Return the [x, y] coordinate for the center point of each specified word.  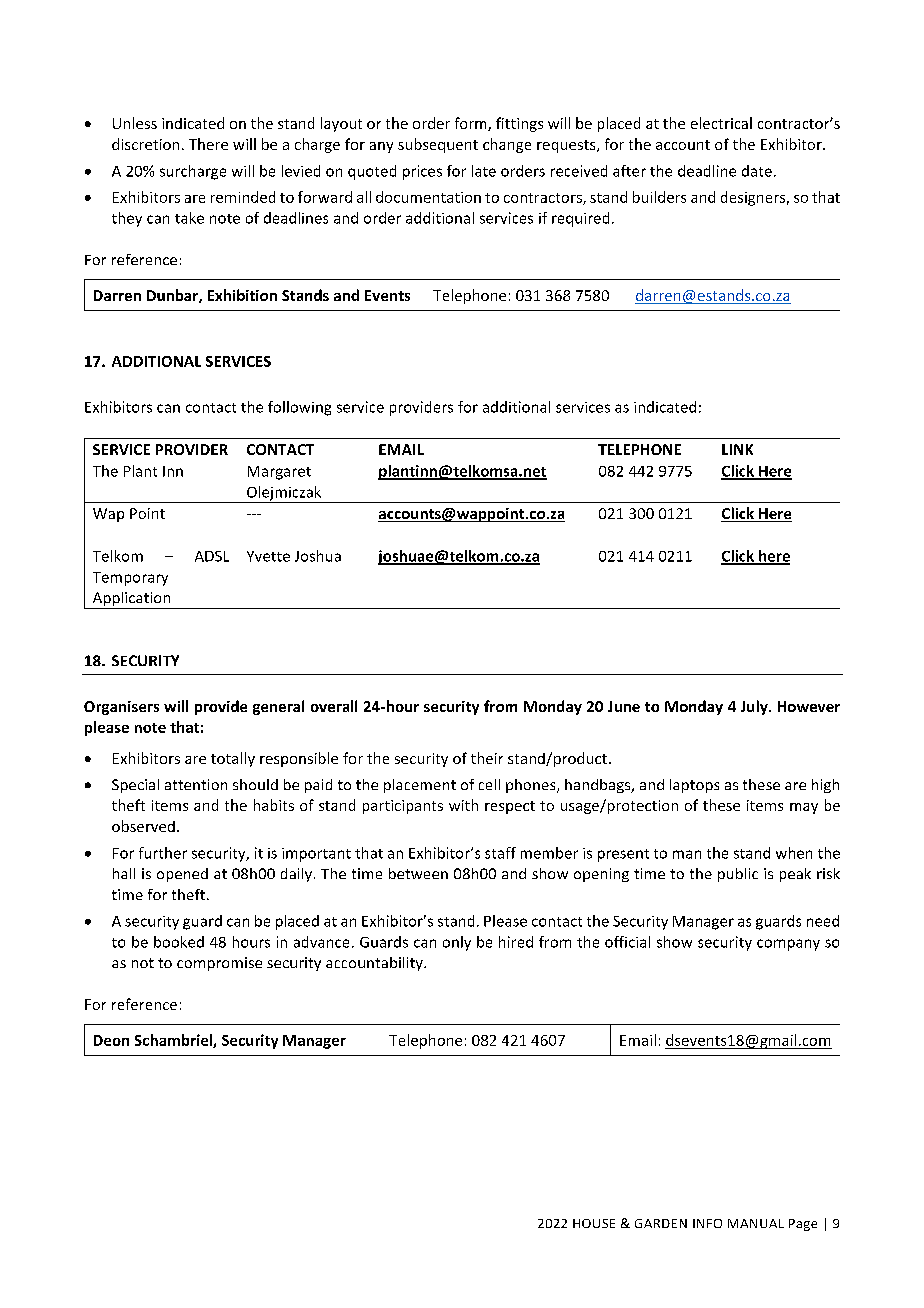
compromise [219, 964]
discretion [145, 144]
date [757, 171]
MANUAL [756, 1223]
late [484, 171]
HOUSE [594, 1223]
